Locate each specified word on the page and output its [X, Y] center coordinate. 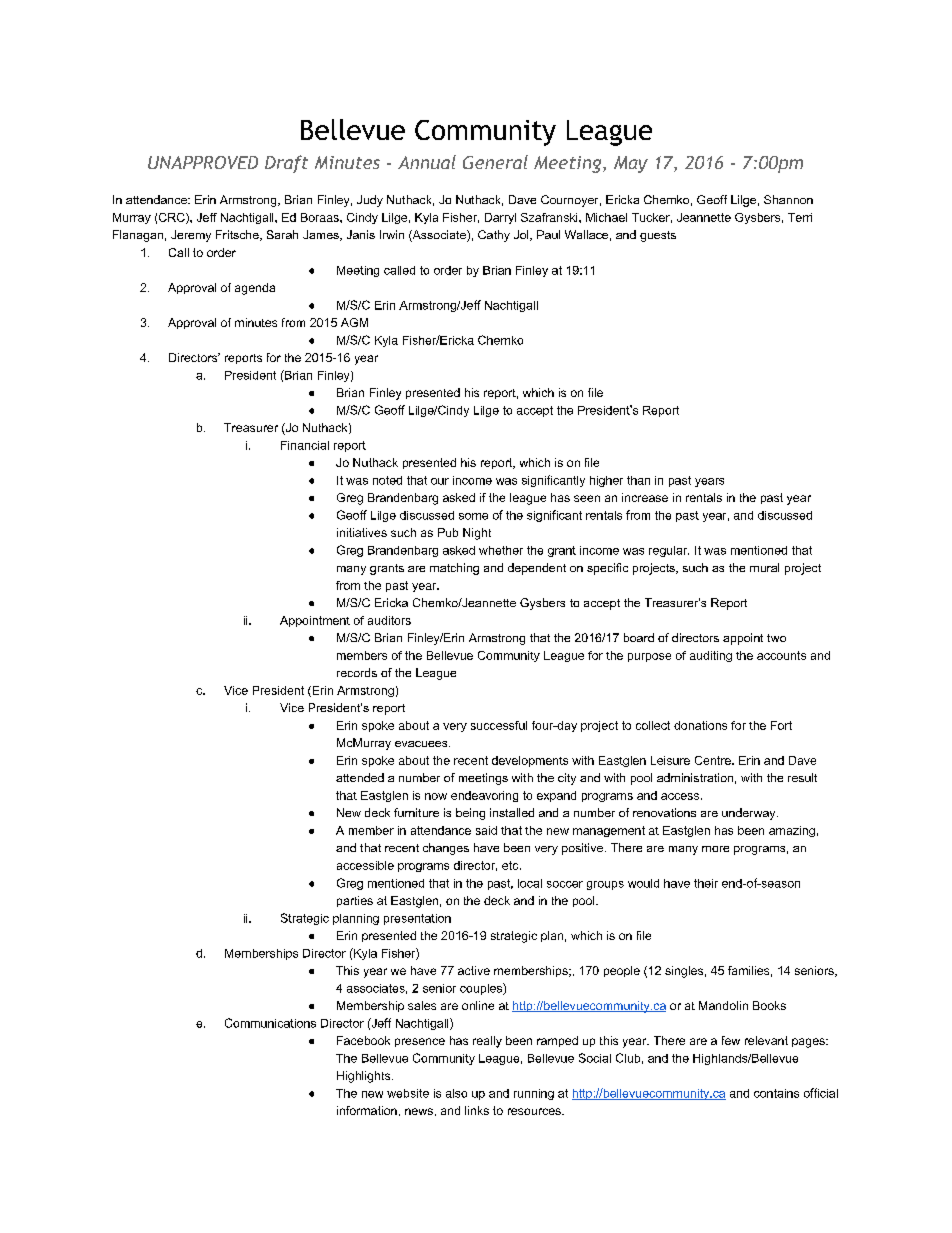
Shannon [788, 199]
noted [387, 480]
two [776, 638]
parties [355, 901]
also [456, 1093]
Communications [270, 1023]
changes [446, 849]
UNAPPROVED [203, 162]
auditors [389, 620]
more [715, 849]
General [495, 162]
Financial [305, 445]
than [638, 480]
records [357, 672]
